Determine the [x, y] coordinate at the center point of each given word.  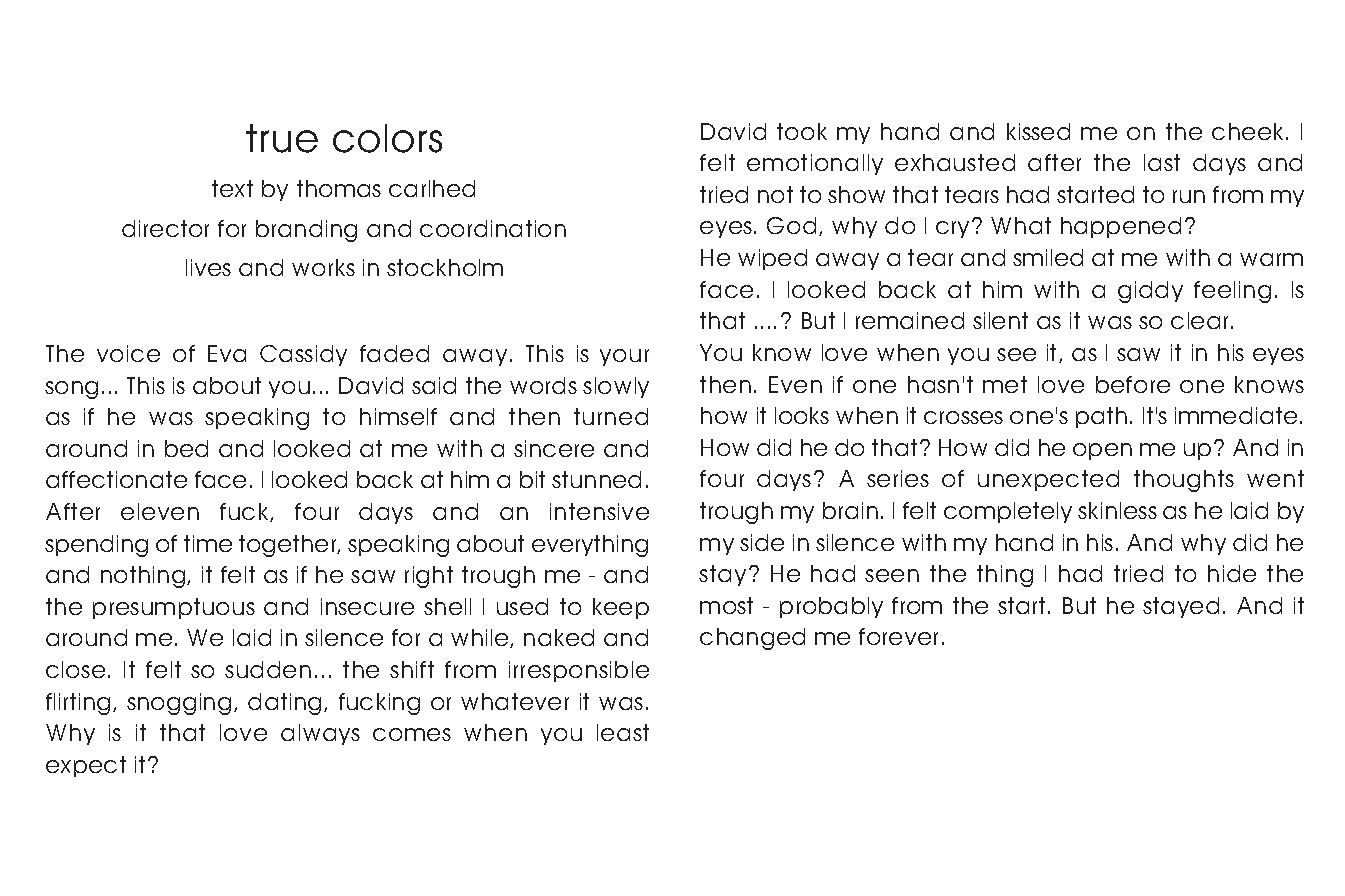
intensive [599, 511]
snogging [179, 704]
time [208, 543]
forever [898, 636]
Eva [227, 353]
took [802, 131]
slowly [616, 387]
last [1162, 162]
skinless [1117, 510]
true [282, 138]
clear [1199, 320]
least [623, 732]
